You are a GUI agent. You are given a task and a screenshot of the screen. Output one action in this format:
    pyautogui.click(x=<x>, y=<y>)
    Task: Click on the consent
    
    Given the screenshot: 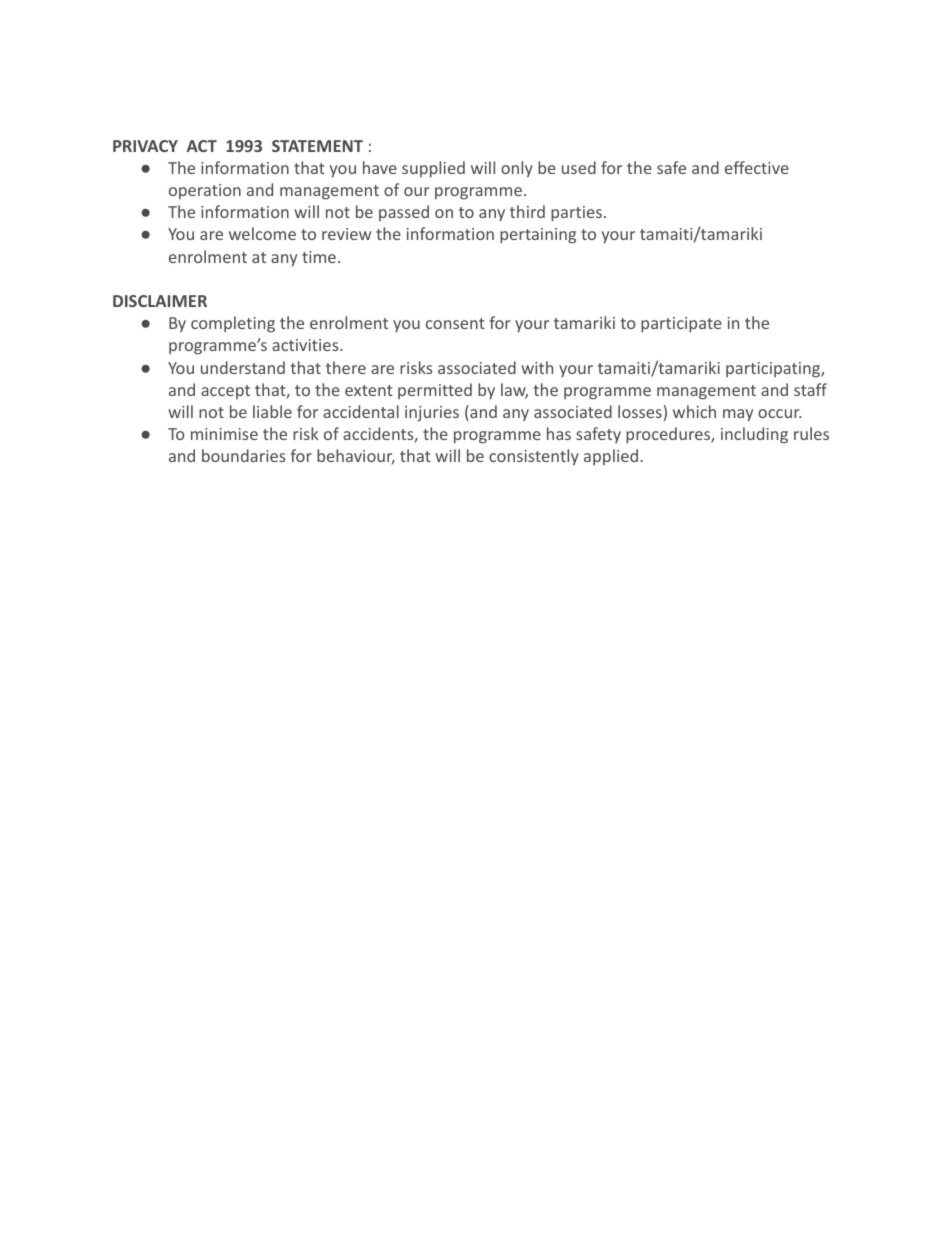 What is the action you would take?
    pyautogui.click(x=455, y=323)
